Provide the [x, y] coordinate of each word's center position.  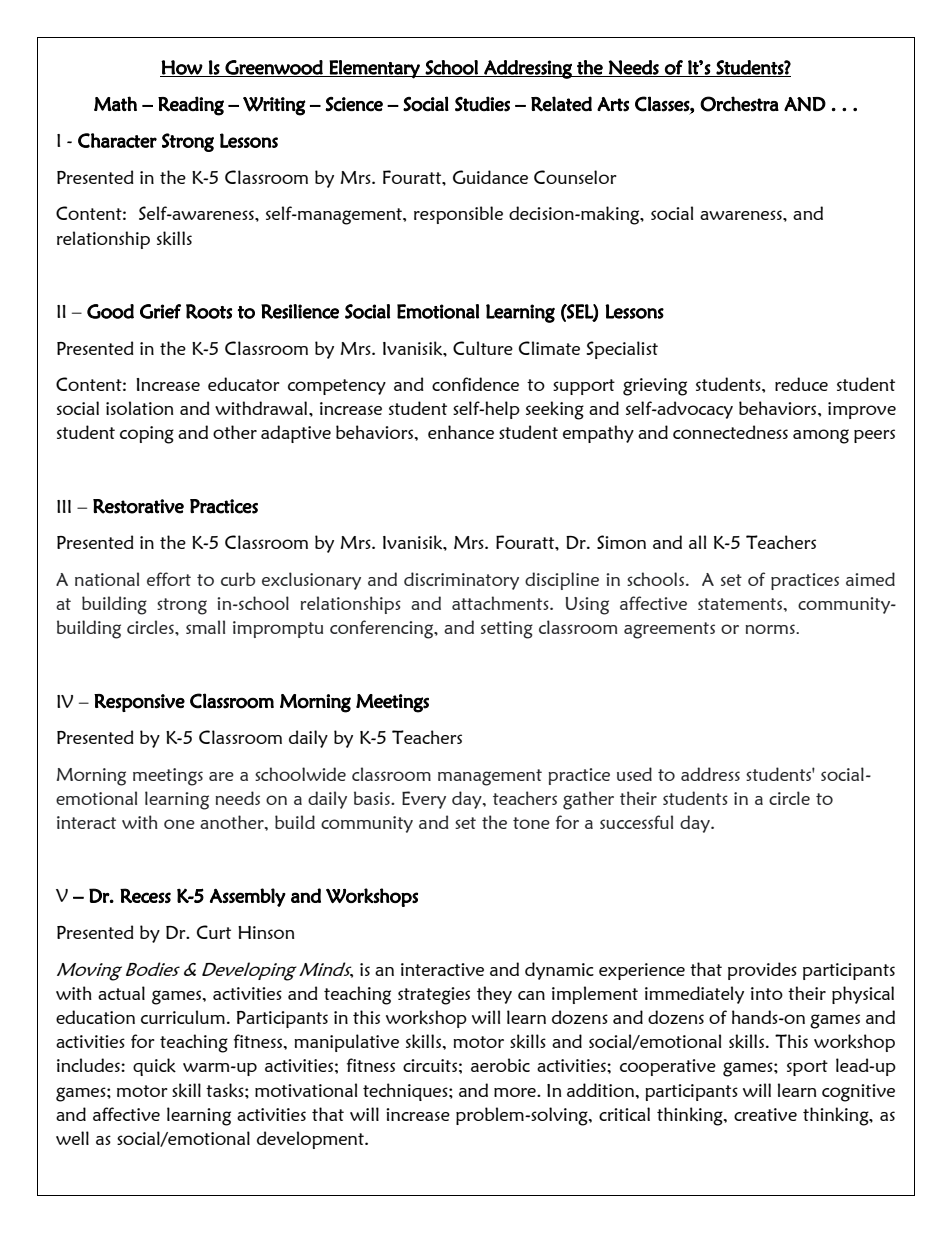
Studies [482, 104]
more [516, 1092]
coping [147, 435]
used [634, 774]
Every [424, 800]
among [821, 436]
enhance [461, 432]
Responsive [139, 703]
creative [765, 1114]
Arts [613, 104]
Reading [191, 106]
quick [154, 1067]
